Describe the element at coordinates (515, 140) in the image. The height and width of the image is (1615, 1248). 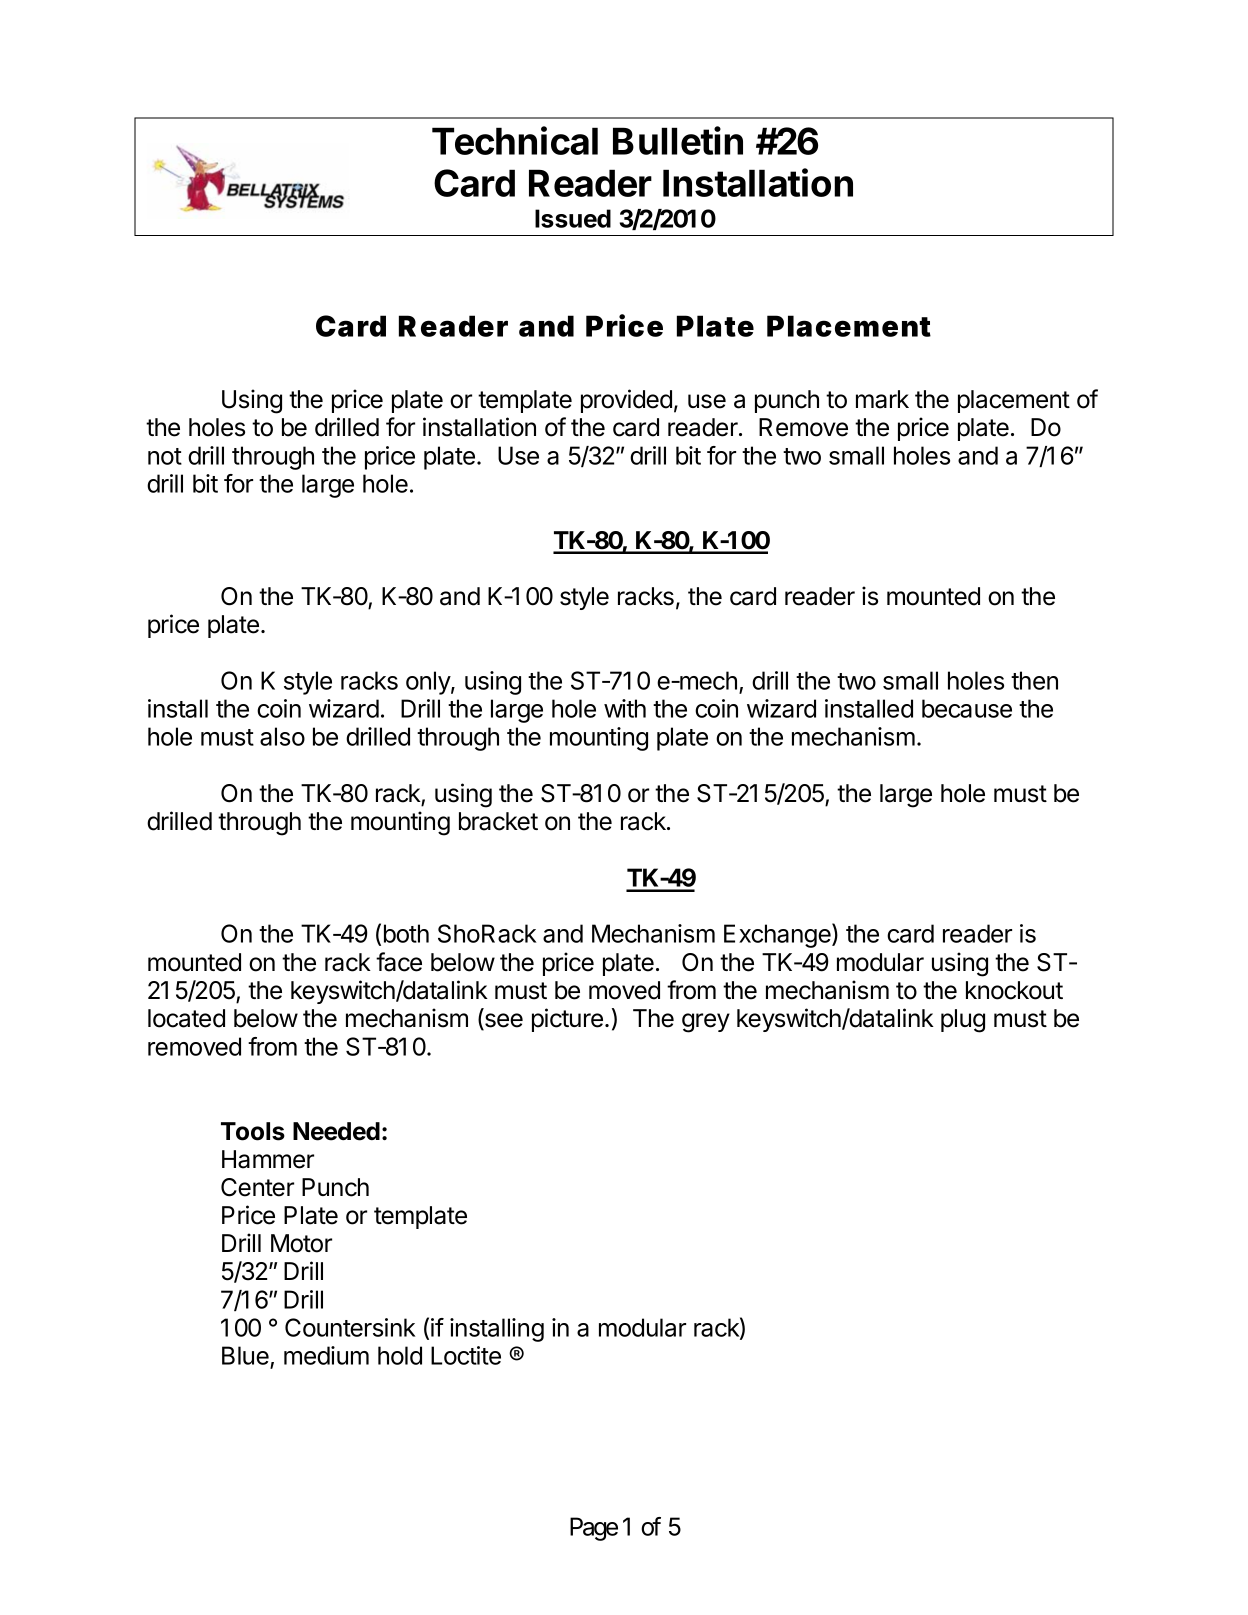
I see `Technical` at that location.
